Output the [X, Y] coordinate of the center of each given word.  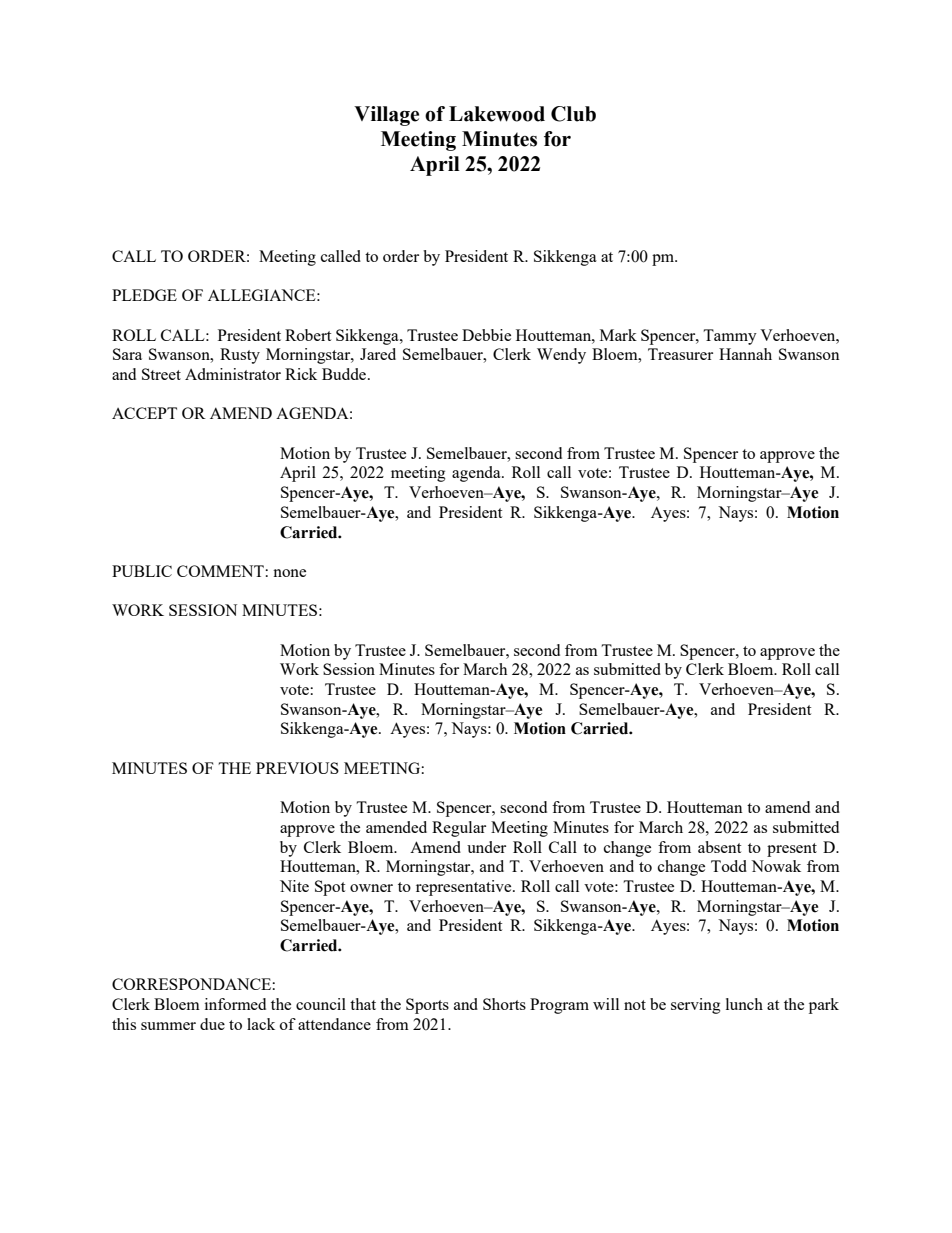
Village [386, 116]
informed [235, 1004]
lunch [744, 1004]
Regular [459, 829]
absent [719, 847]
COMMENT [221, 571]
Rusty [240, 356]
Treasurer [680, 354]
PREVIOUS [297, 768]
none [289, 573]
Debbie [486, 335]
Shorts [504, 1004]
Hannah [745, 354]
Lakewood [497, 114]
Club [573, 114]
